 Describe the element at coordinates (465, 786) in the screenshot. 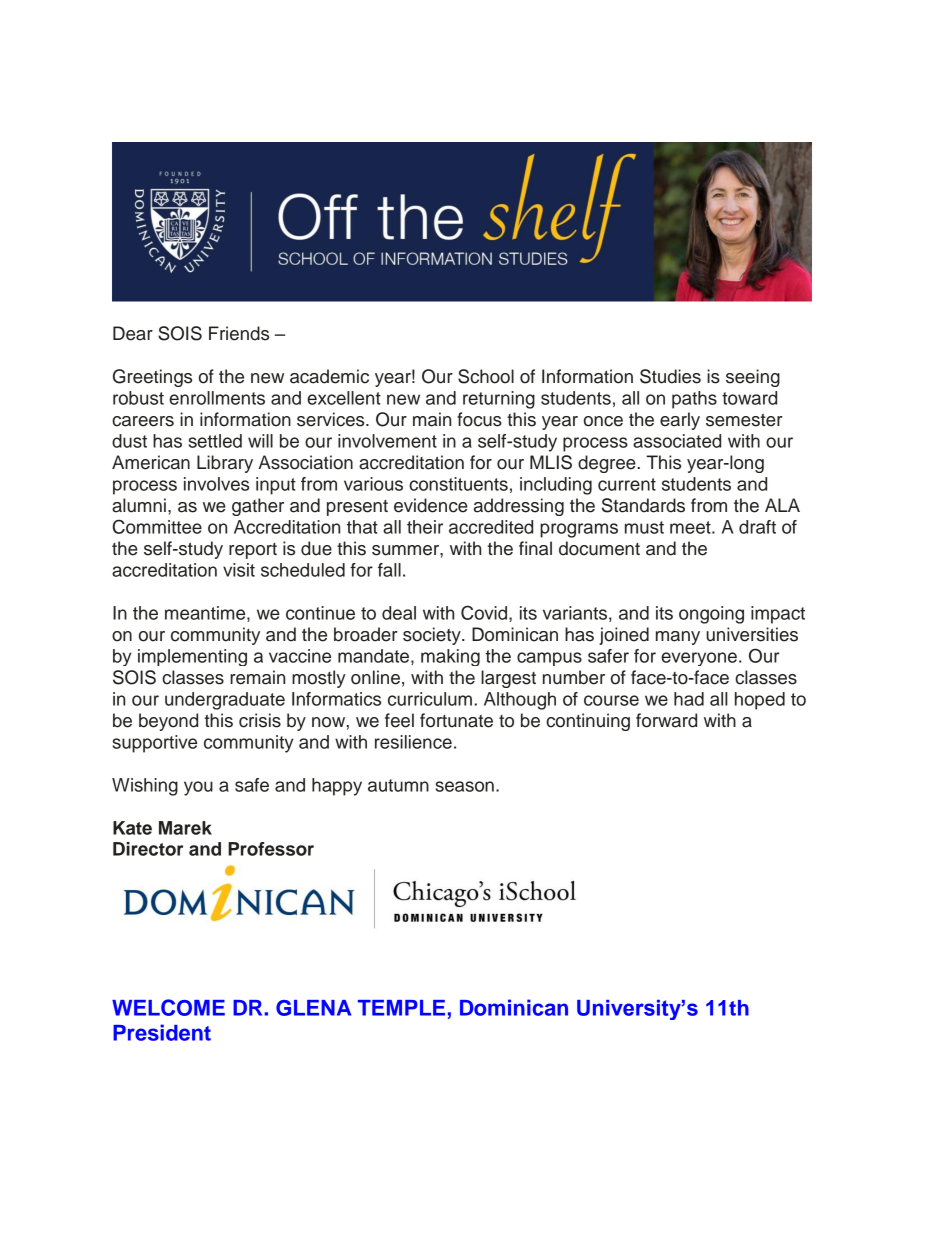

I see `season` at that location.
